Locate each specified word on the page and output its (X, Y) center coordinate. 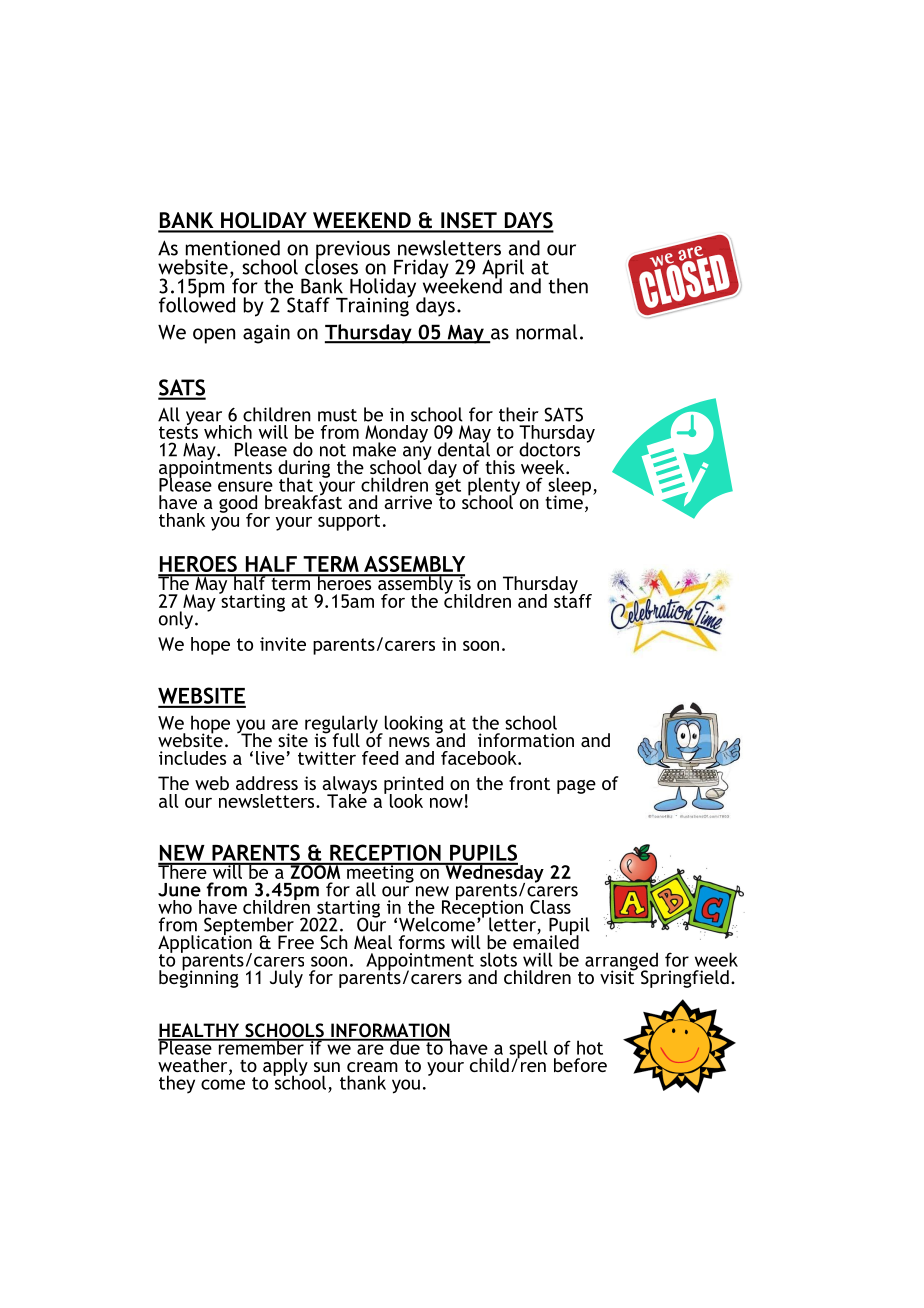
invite (283, 644)
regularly (342, 725)
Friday (420, 270)
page (576, 787)
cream (372, 1067)
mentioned (233, 248)
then (568, 286)
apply (285, 1068)
